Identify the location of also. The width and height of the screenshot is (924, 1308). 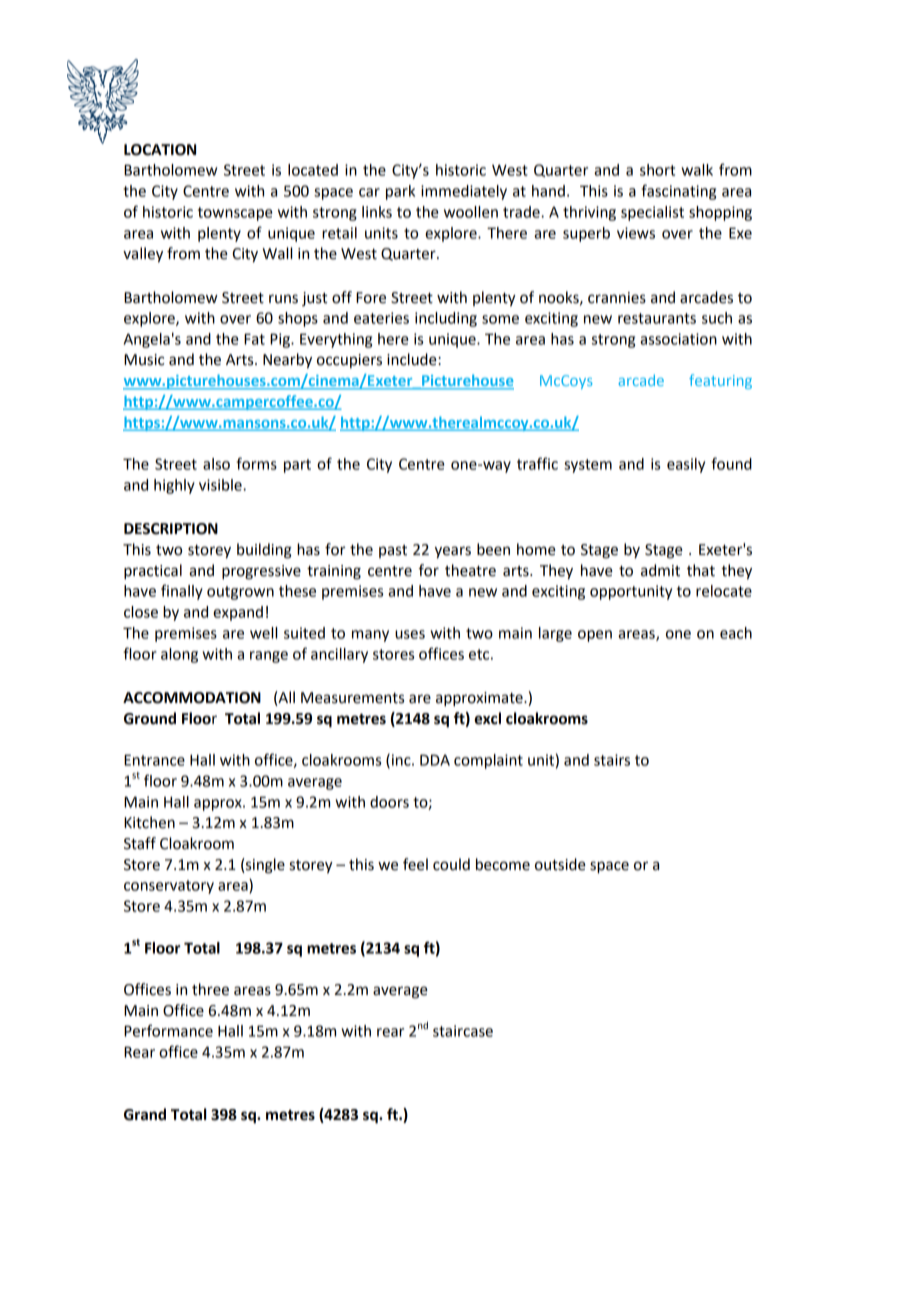
(216, 464).
